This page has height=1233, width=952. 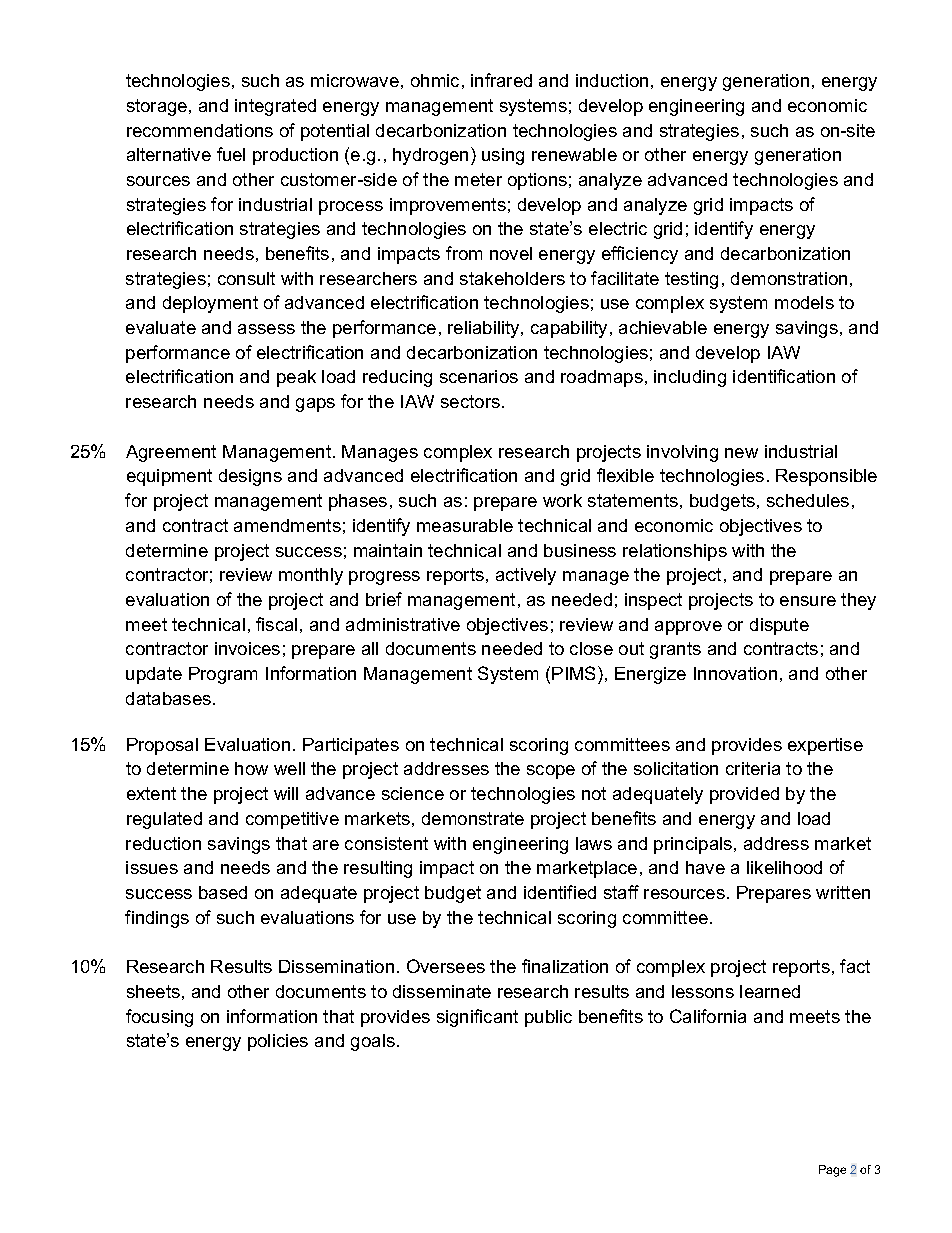 What do you see at coordinates (612, 80) in the page?
I see `induction` at bounding box center [612, 80].
